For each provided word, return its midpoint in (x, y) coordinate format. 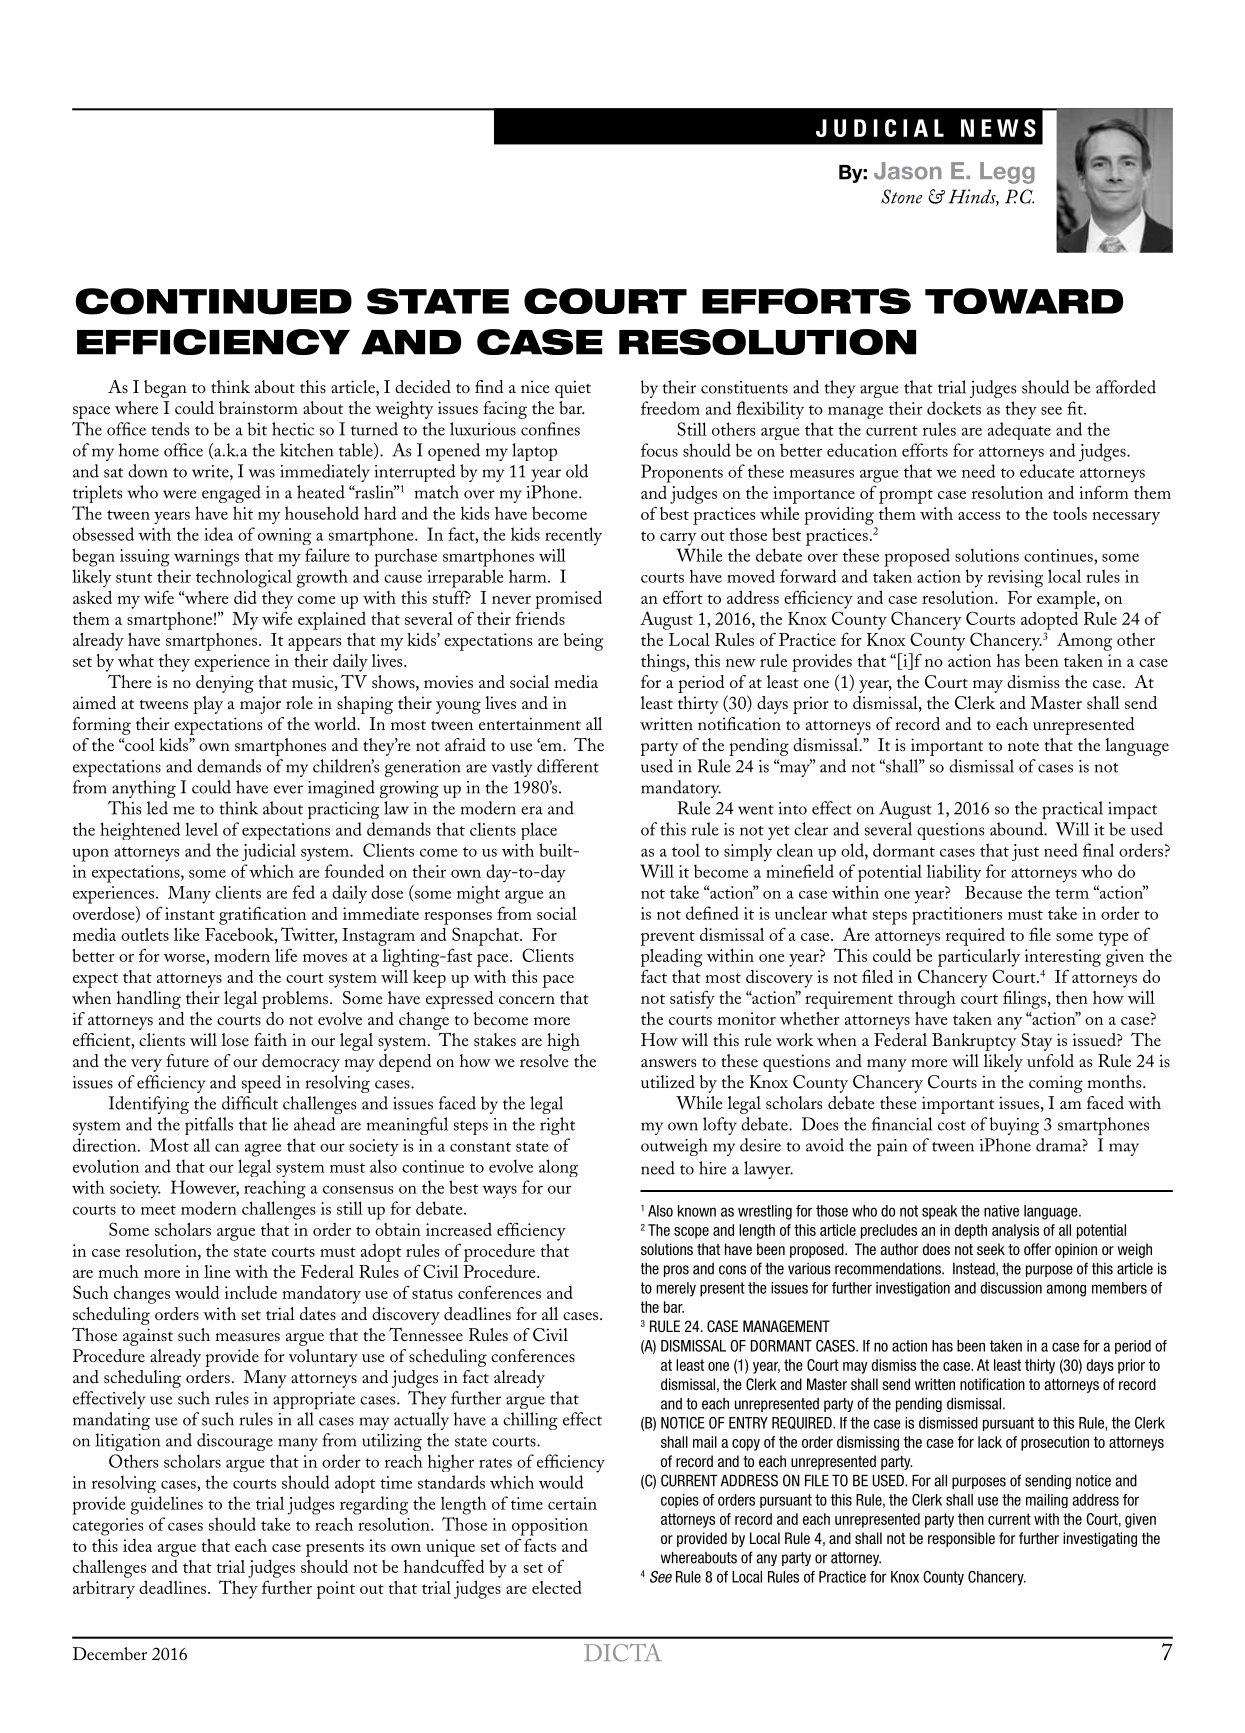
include (251, 1292)
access (979, 516)
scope (691, 1233)
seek (991, 1249)
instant (190, 913)
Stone (901, 196)
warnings (206, 558)
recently (573, 536)
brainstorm (258, 407)
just (1025, 852)
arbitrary (104, 1590)
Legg (1007, 173)
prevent (668, 938)
